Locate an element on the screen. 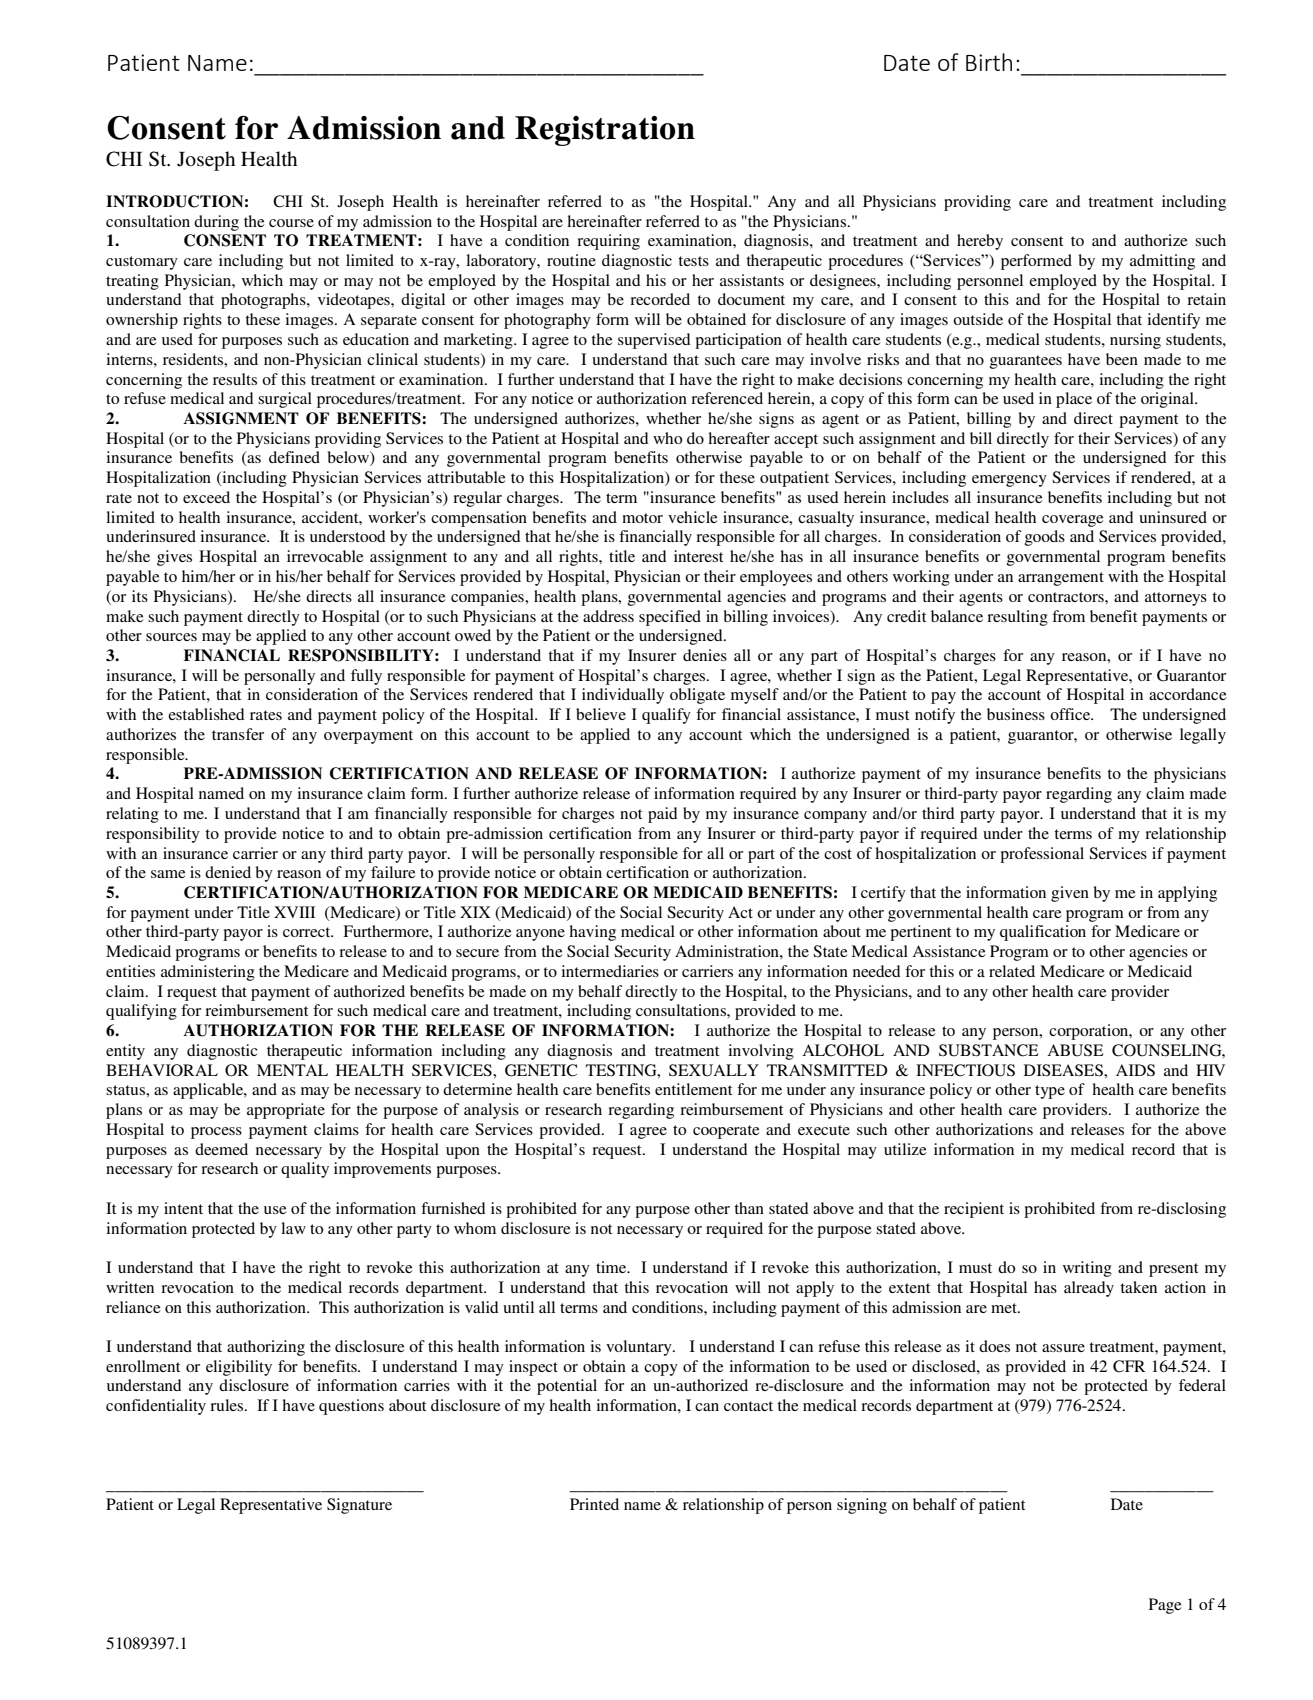  course is located at coordinates (291, 223).
